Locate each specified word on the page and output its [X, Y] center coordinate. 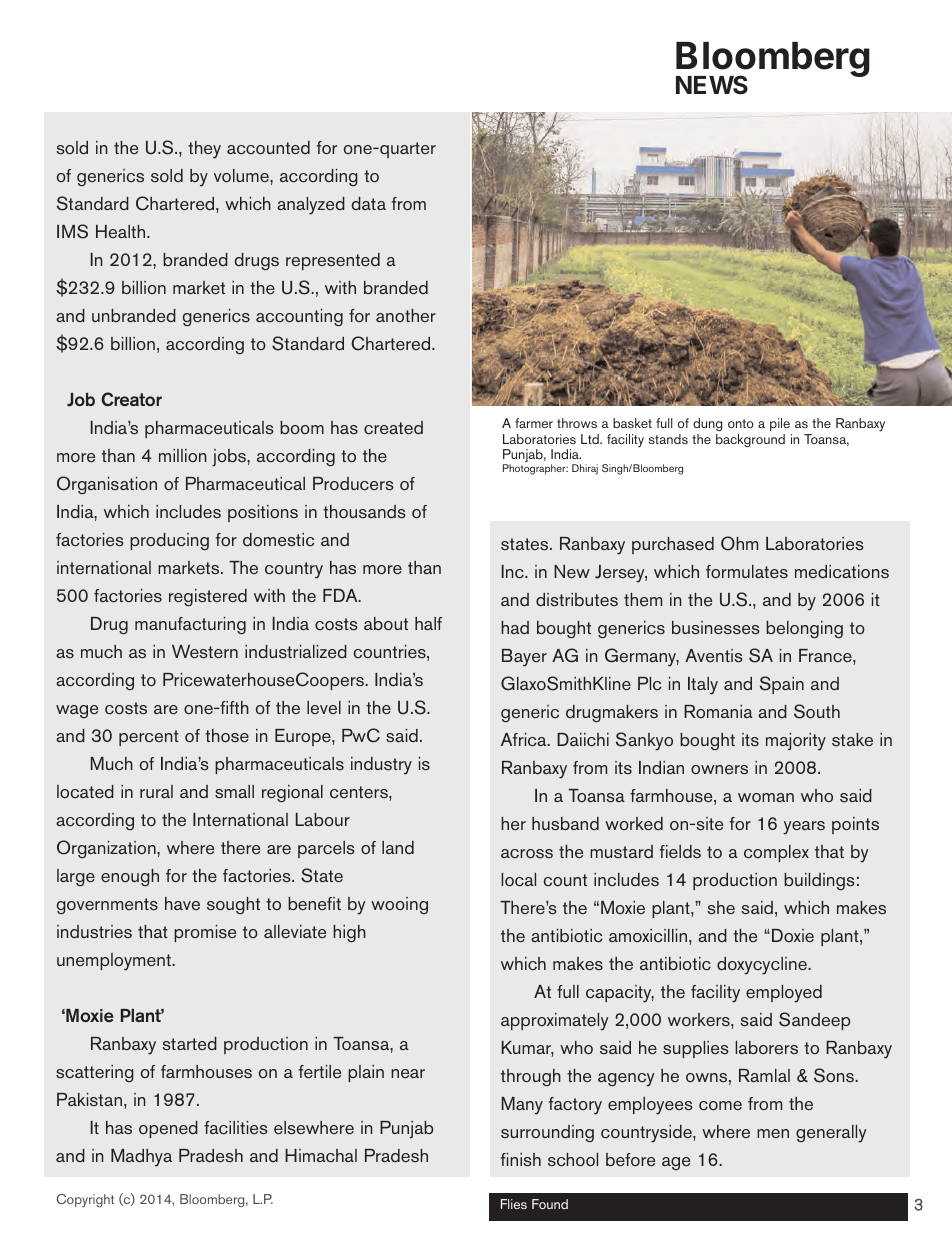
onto [741, 423]
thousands [364, 512]
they [204, 150]
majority [796, 742]
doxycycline [763, 966]
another [406, 315]
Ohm [739, 543]
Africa [525, 740]
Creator [131, 399]
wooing [399, 905]
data [368, 203]
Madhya [141, 1158]
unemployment [115, 962]
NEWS [712, 85]
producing [169, 541]
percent [149, 738]
